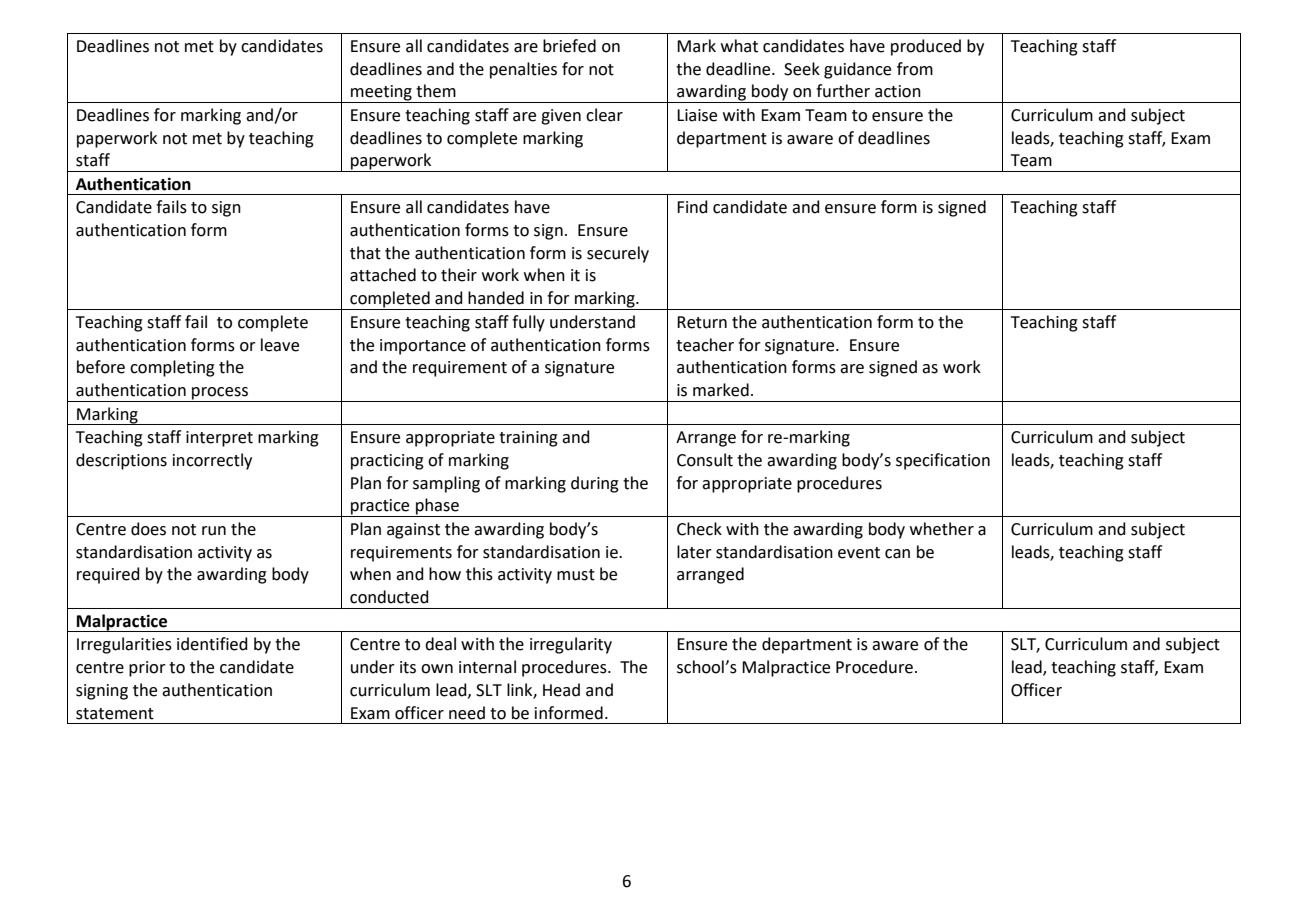  Describe the element at coordinates (618, 254) in the image. I see `securely` at that location.
